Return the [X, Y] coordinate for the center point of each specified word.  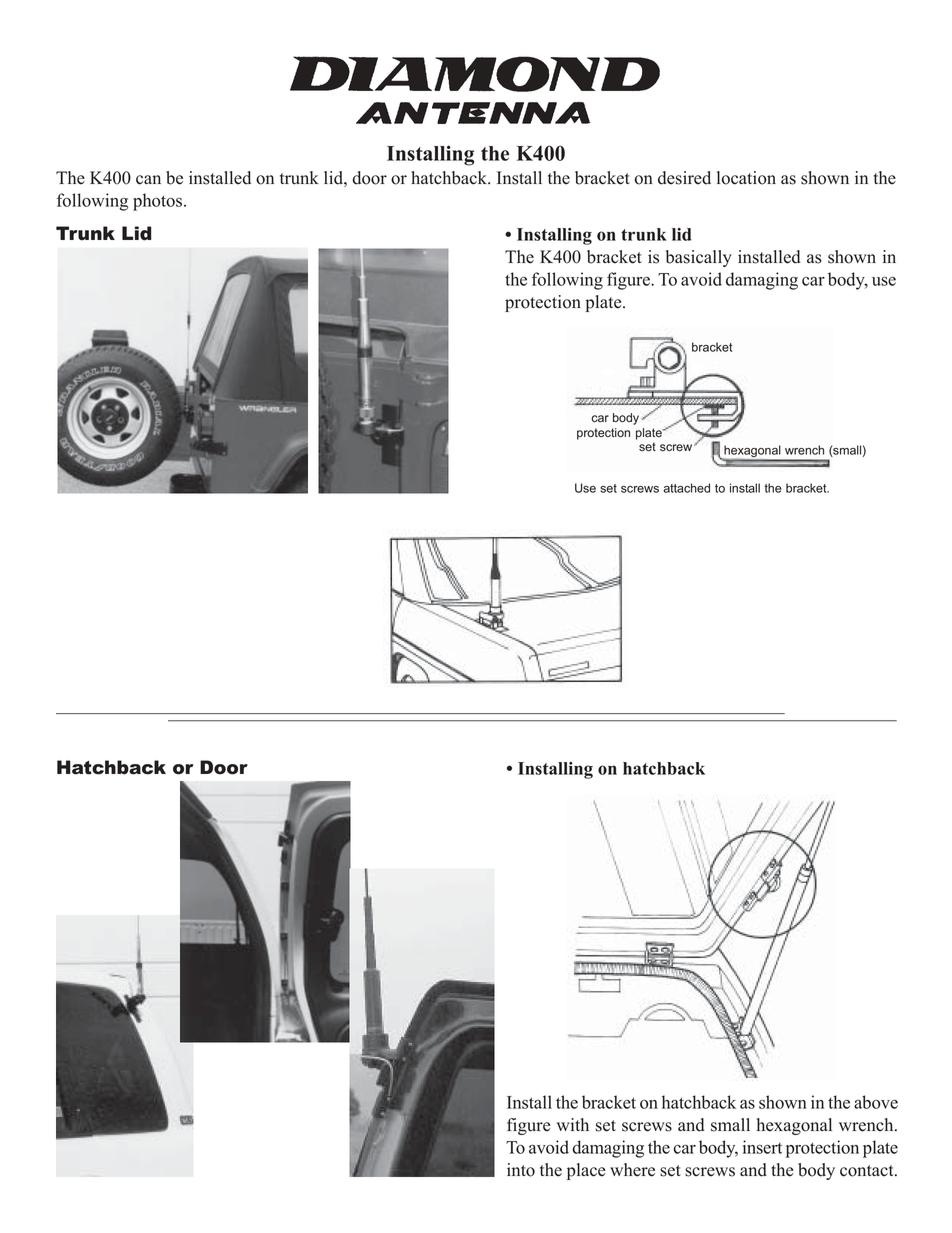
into [521, 1170]
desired [684, 178]
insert [762, 1147]
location [746, 178]
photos [159, 202]
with [573, 1124]
